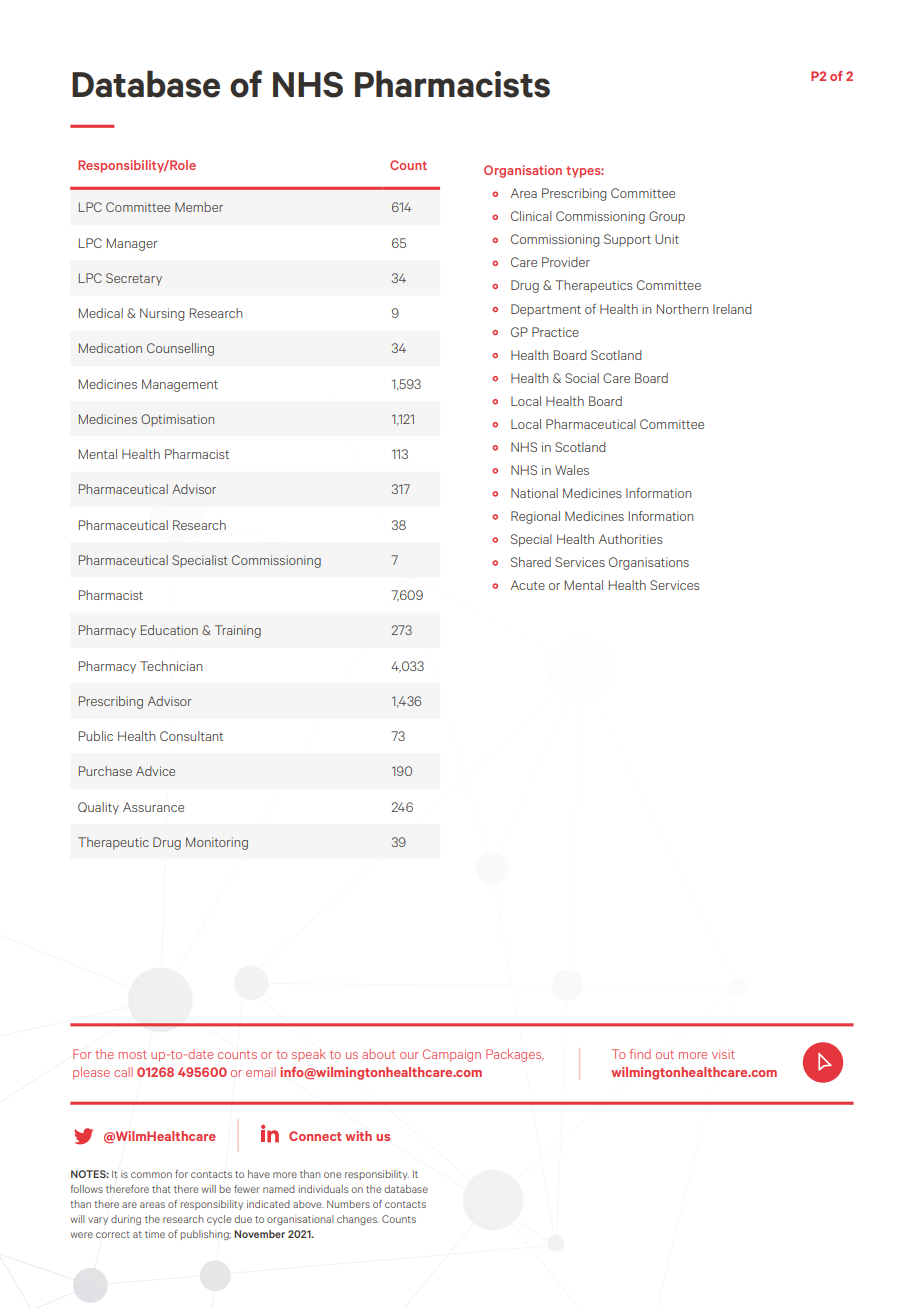  What do you see at coordinates (217, 843) in the screenshot?
I see `Monitoring` at bounding box center [217, 843].
